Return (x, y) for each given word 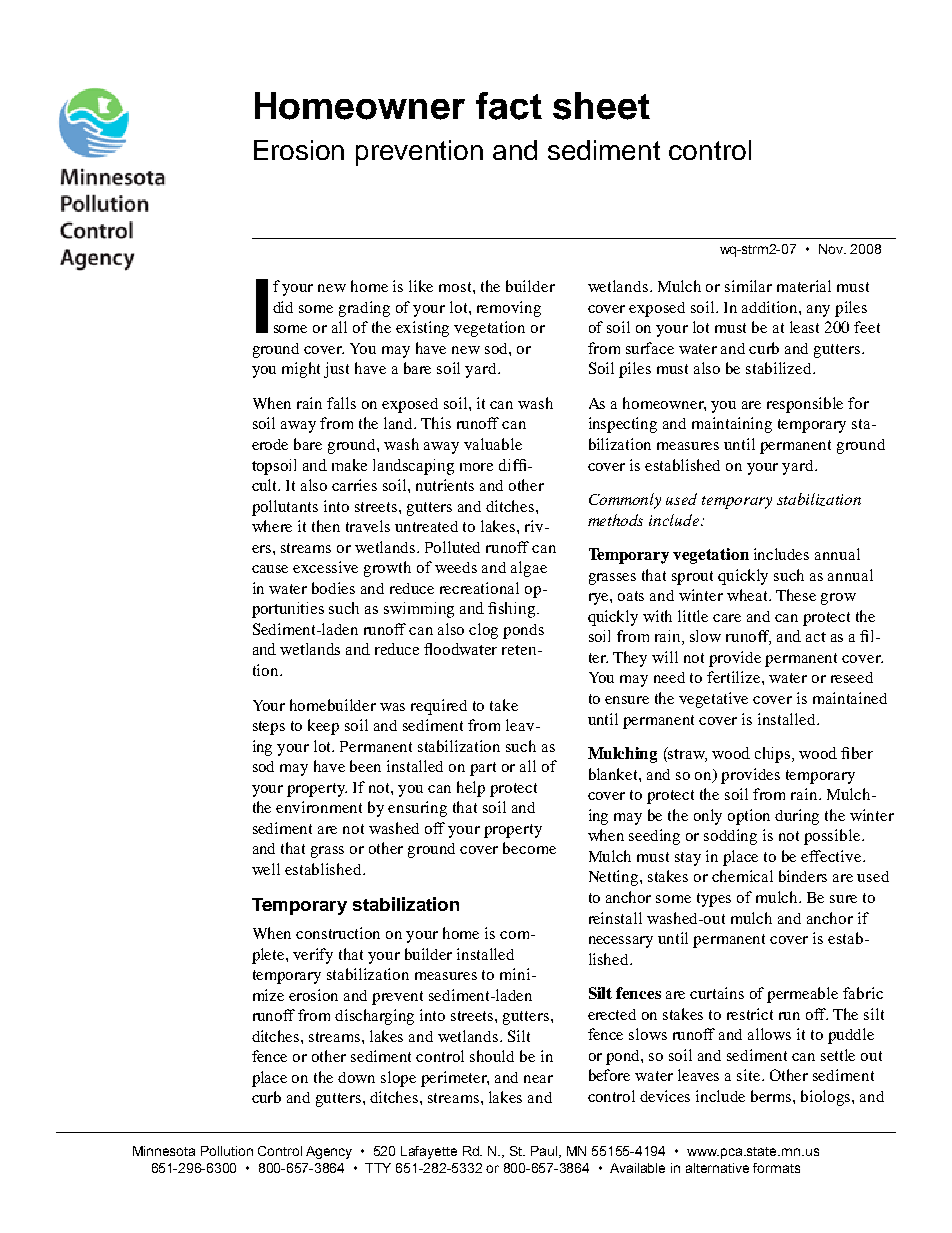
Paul (545, 1152)
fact (509, 106)
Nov (832, 249)
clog (483, 631)
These (796, 595)
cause (270, 569)
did (283, 307)
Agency (329, 1152)
